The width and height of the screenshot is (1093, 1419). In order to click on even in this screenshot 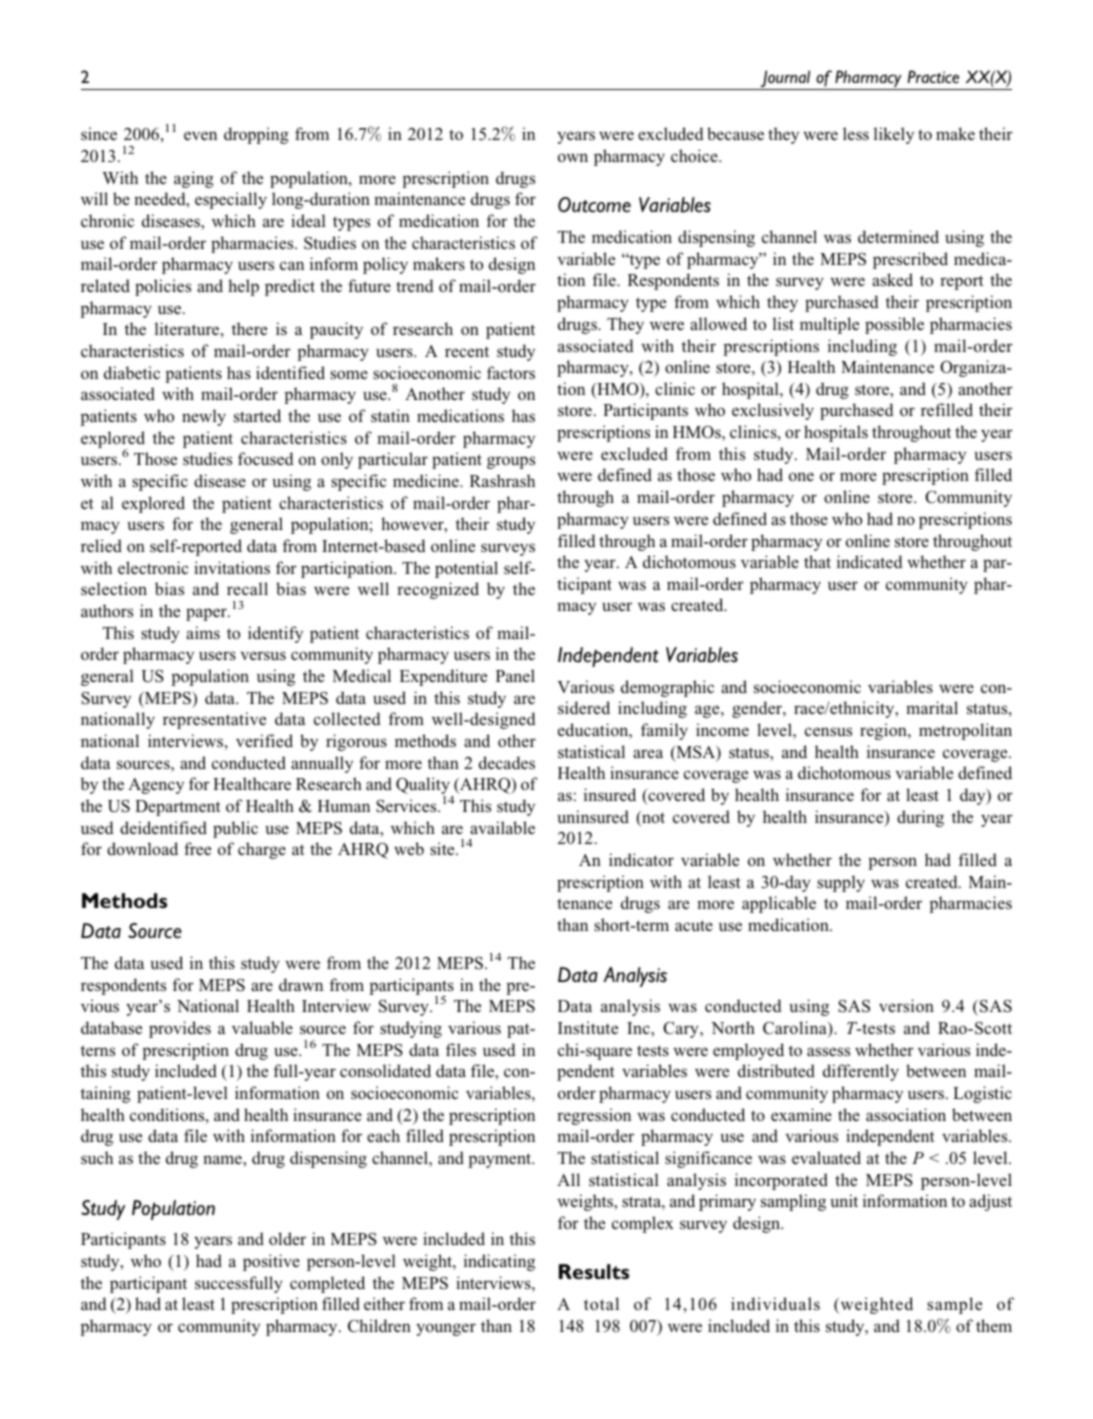, I will do `click(200, 135)`.
